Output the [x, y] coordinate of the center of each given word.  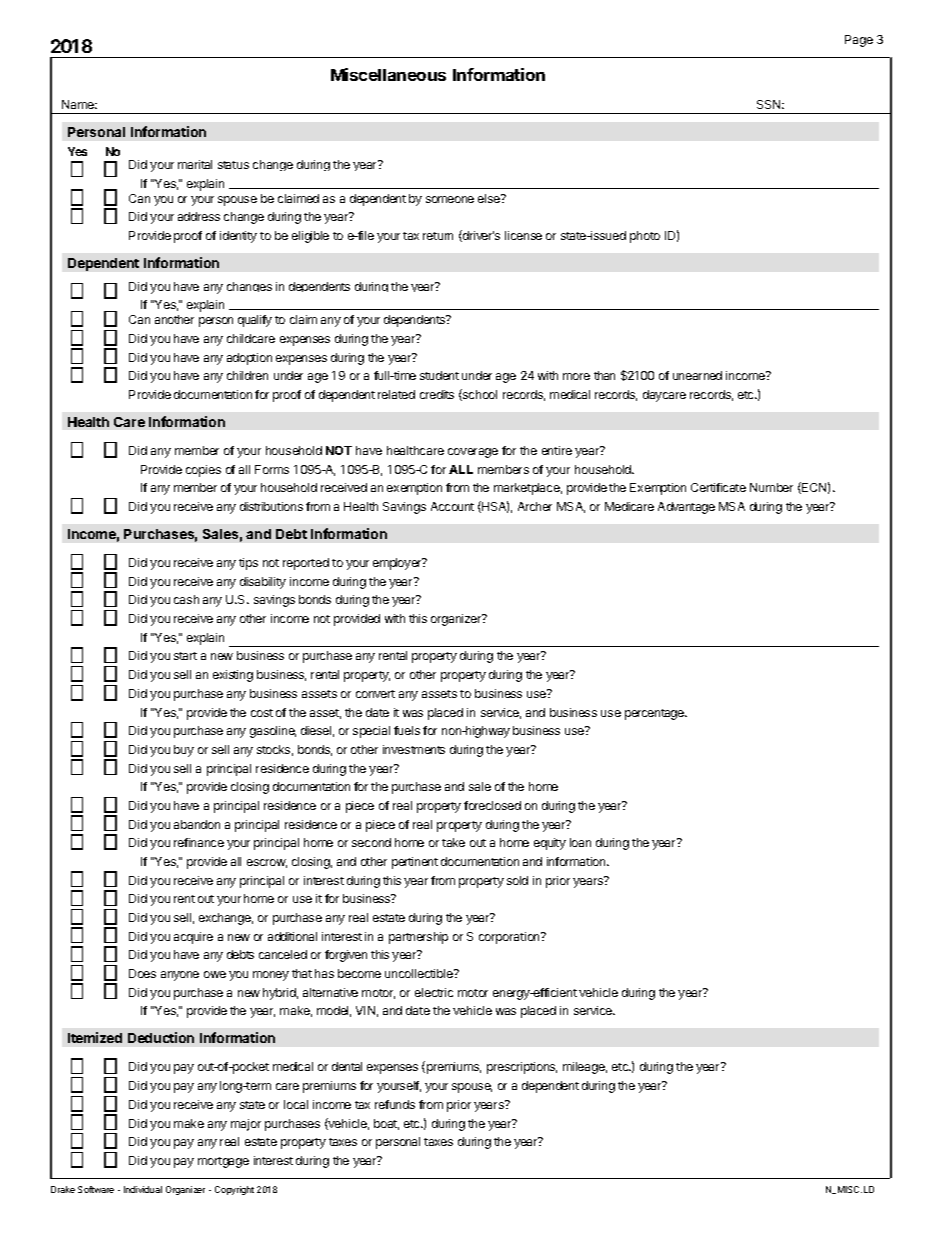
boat [386, 1124]
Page [859, 41]
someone [450, 199]
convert [375, 694]
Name [79, 104]
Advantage [686, 508]
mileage [585, 1068]
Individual [143, 1189]
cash [186, 599]
